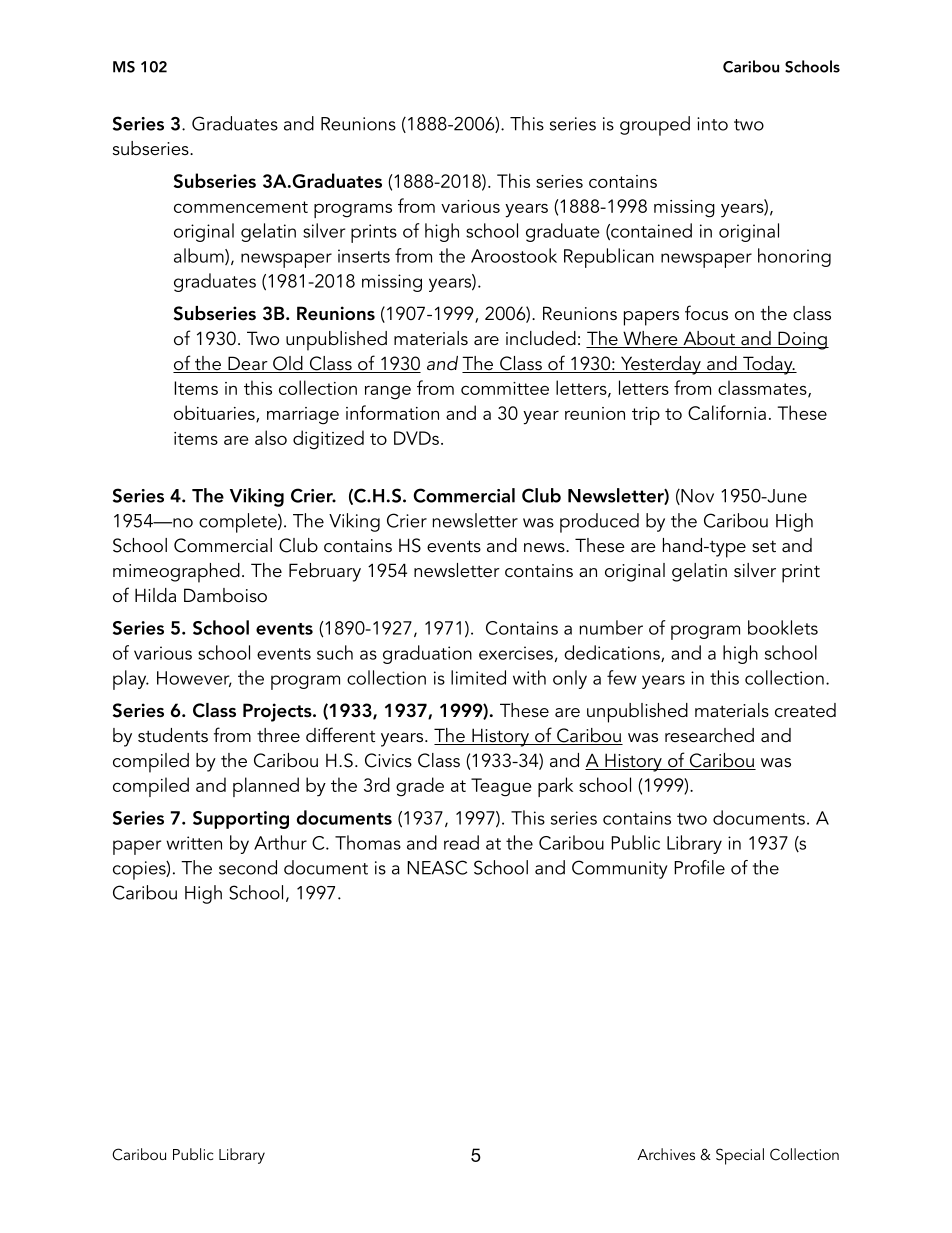 This page has width=952, height=1233. I want to click on booklets, so click(783, 627).
